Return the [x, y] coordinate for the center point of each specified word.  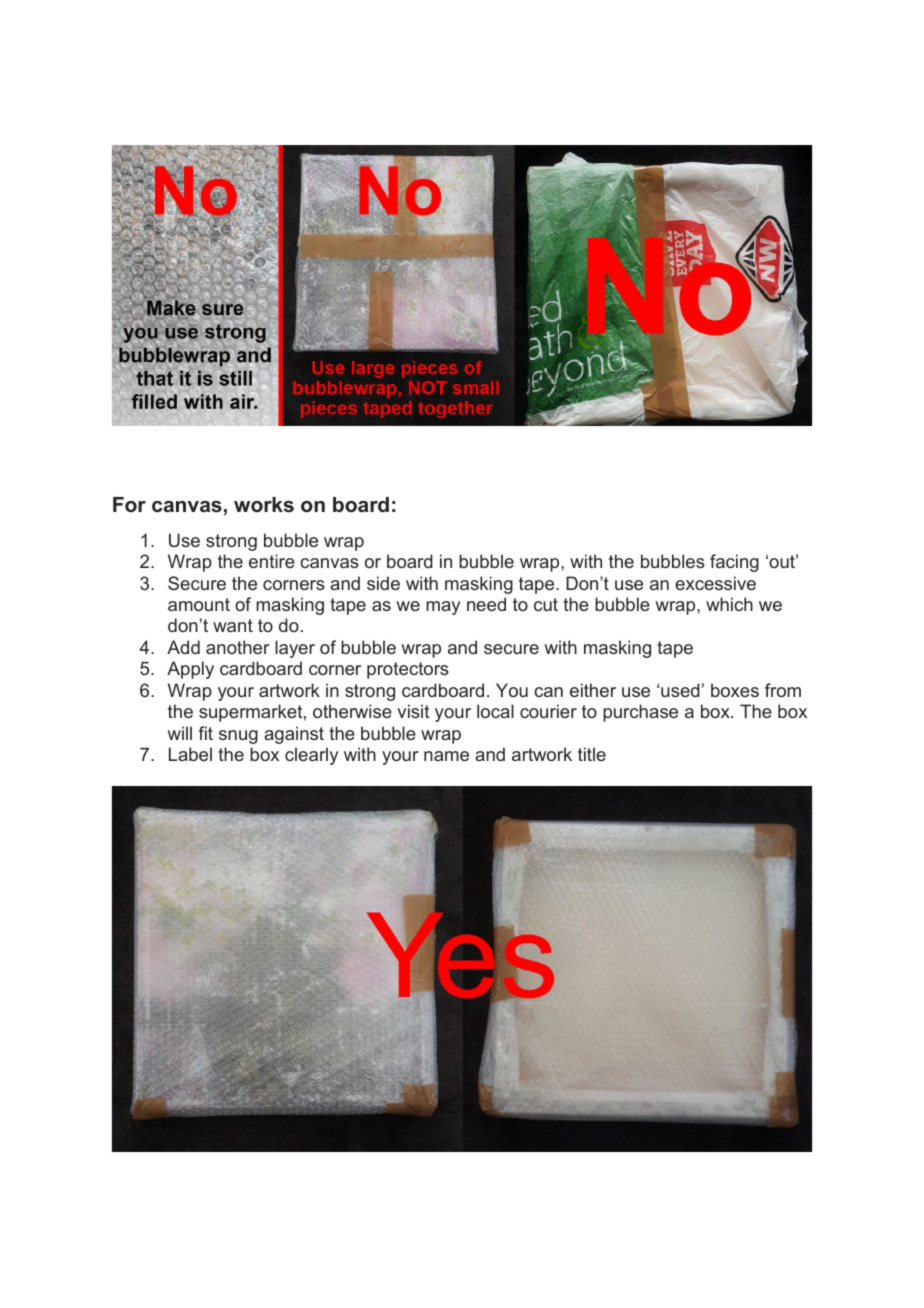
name [446, 756]
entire [272, 561]
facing [734, 563]
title [592, 754]
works [264, 504]
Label [190, 754]
